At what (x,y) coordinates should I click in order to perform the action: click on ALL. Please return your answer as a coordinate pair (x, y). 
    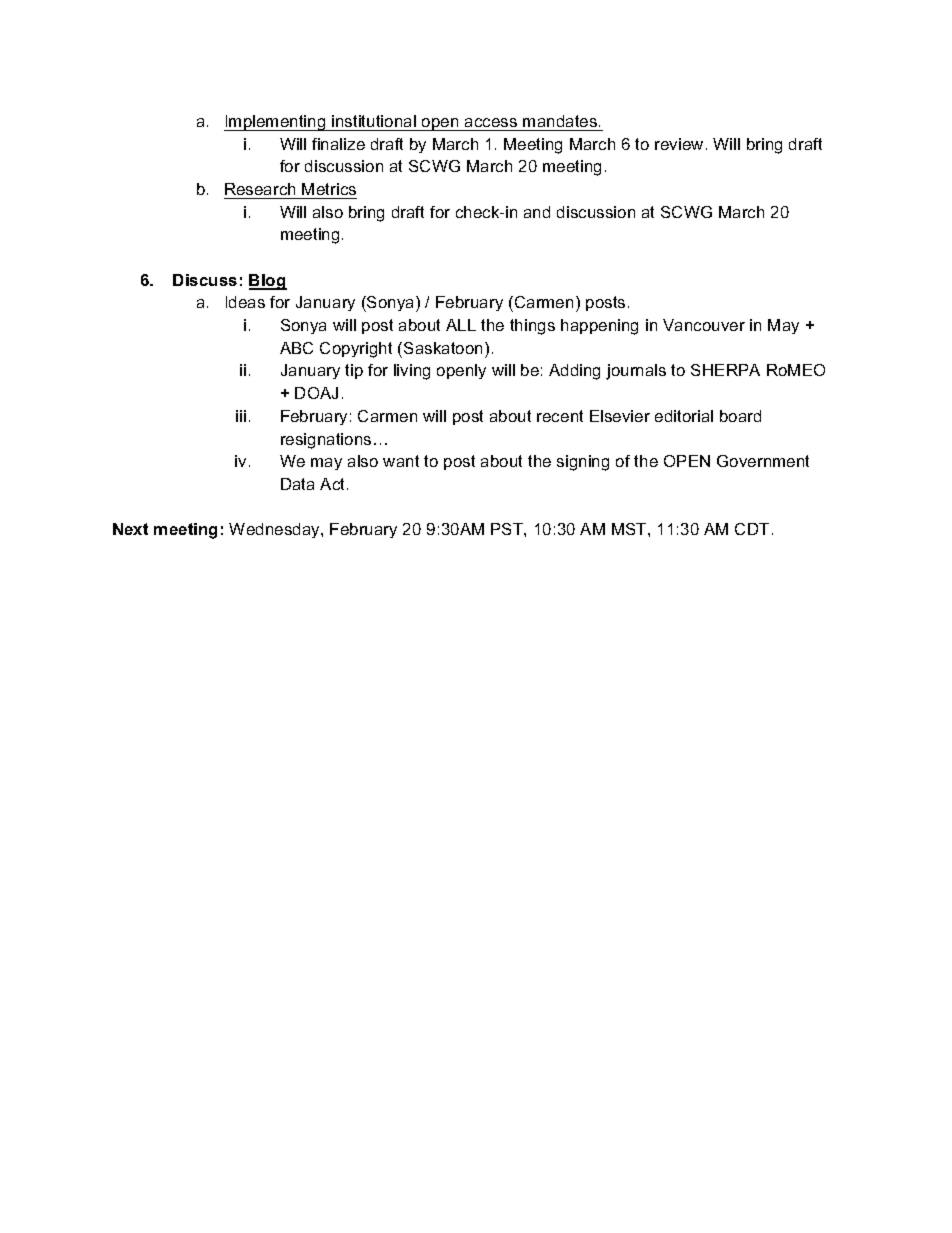
    Looking at the image, I should click on (461, 325).
